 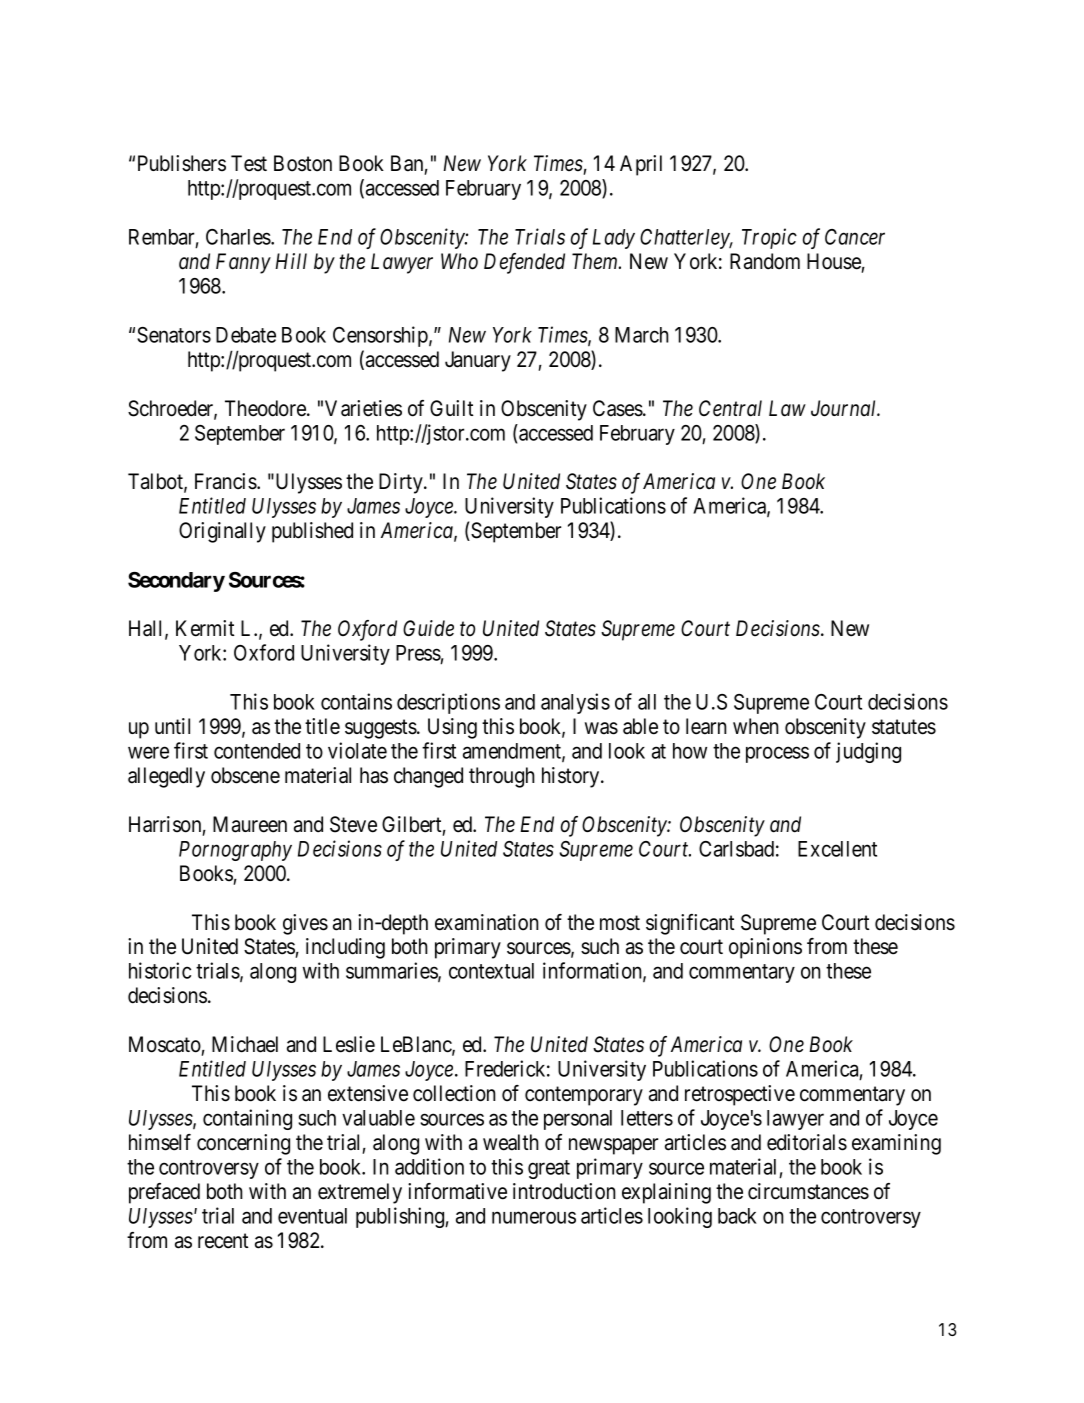 What do you see at coordinates (756, 726) in the screenshot?
I see `when` at bounding box center [756, 726].
